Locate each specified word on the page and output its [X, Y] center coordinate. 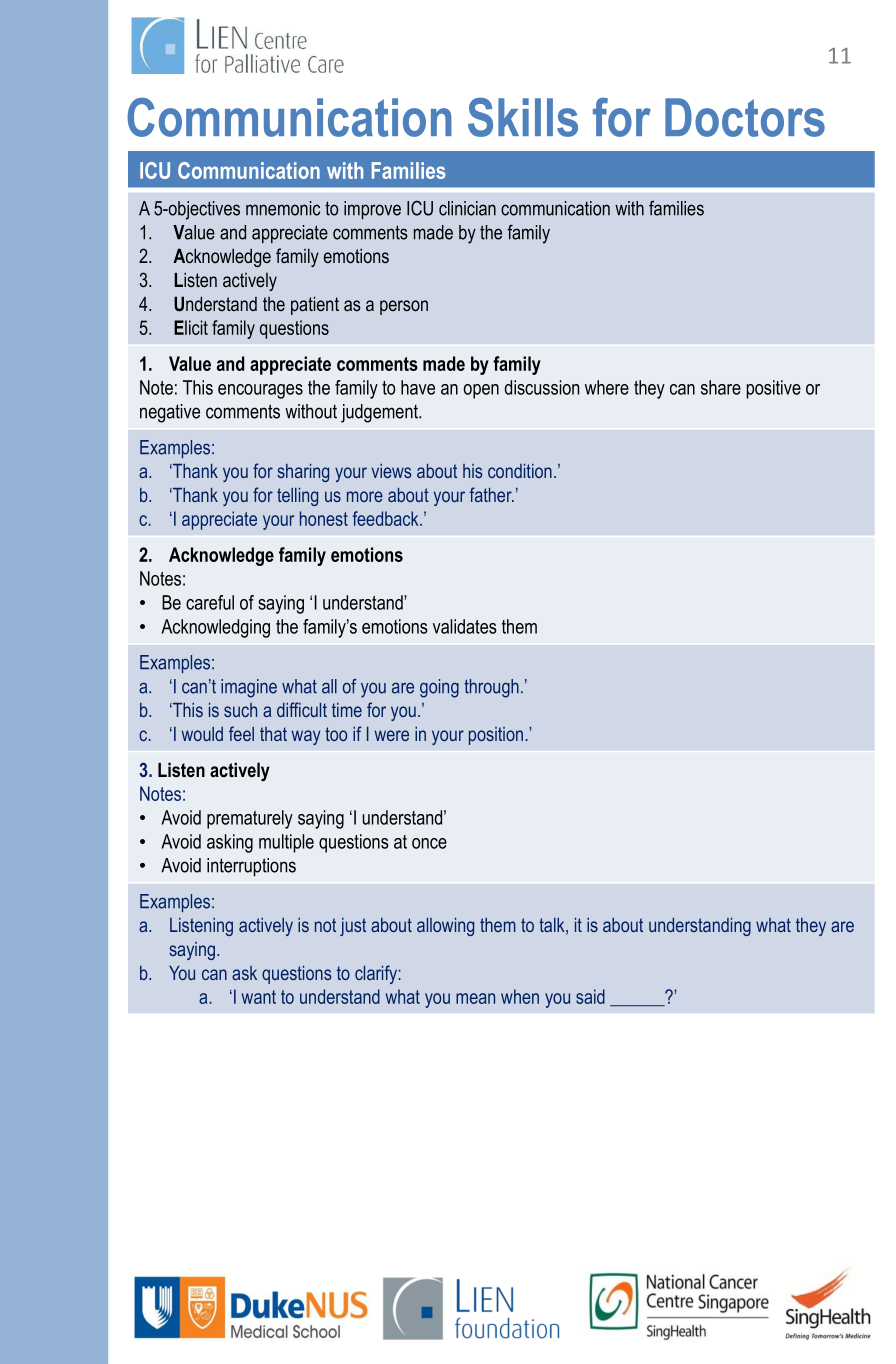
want [259, 997]
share [721, 387]
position [496, 736]
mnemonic [283, 208]
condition [520, 471]
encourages [260, 391]
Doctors [745, 117]
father [491, 494]
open [481, 391]
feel [241, 733]
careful [210, 602]
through [491, 688]
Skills [523, 117]
